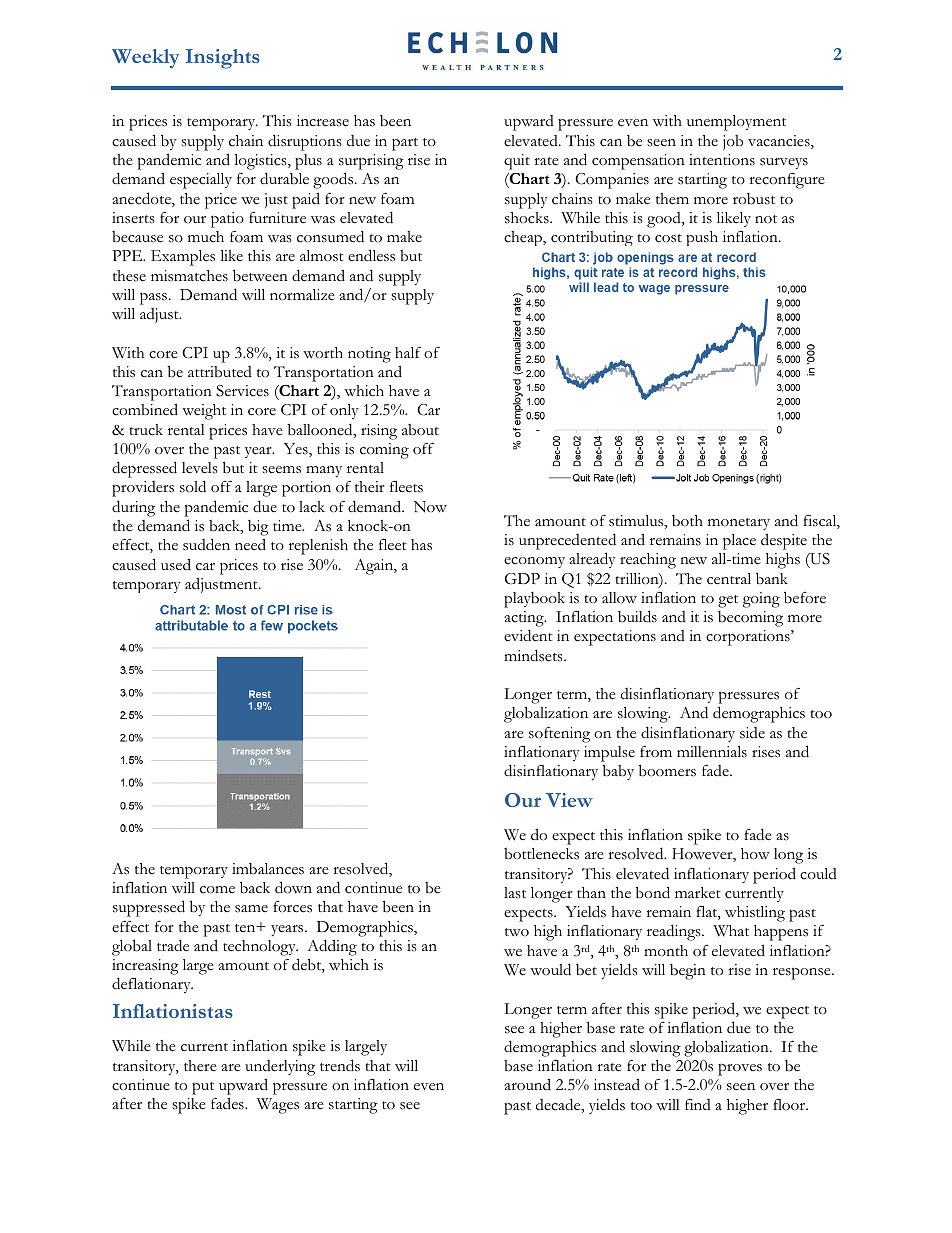 The height and width of the screenshot is (1233, 952). I want to click on about, so click(420, 430).
